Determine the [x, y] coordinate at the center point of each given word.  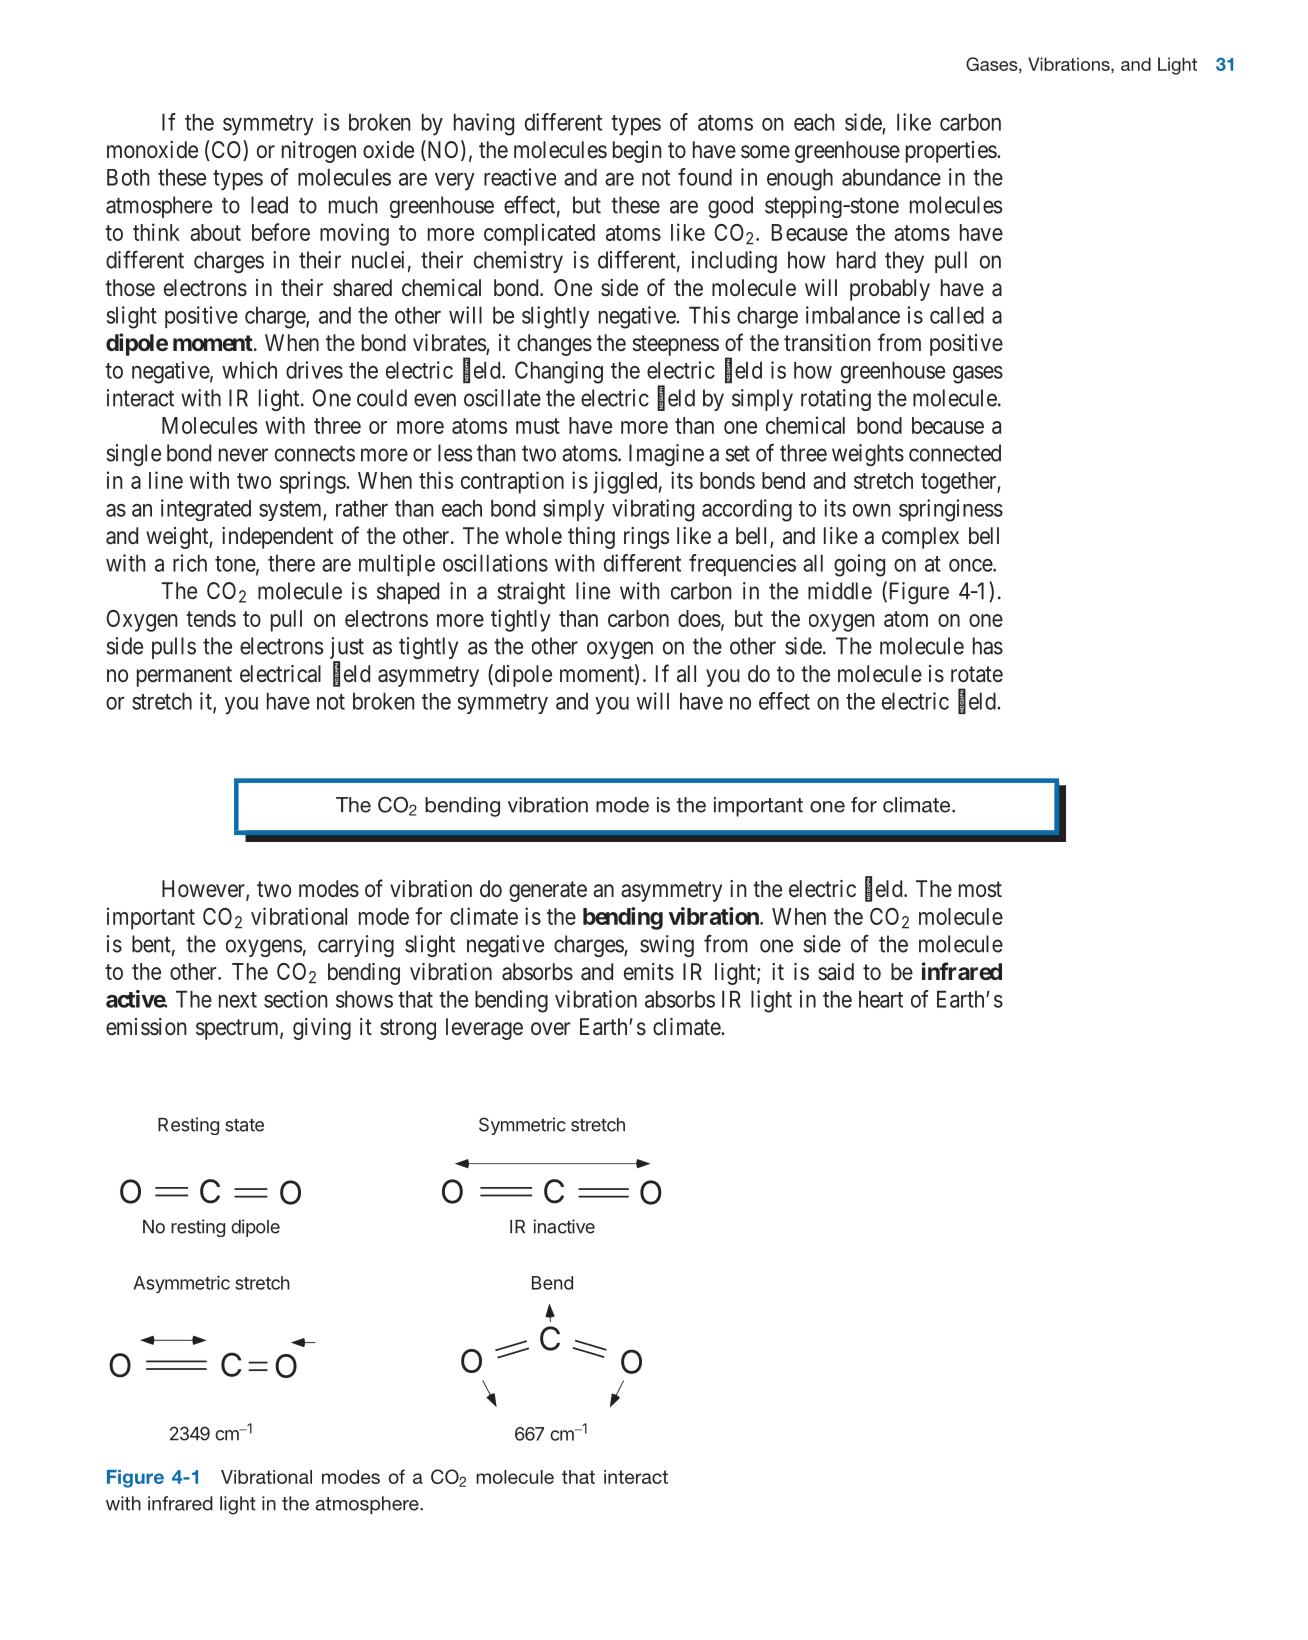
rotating [836, 400]
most [980, 889]
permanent [184, 676]
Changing [559, 372]
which [249, 370]
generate [548, 891]
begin [637, 152]
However [204, 890]
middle [840, 591]
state [244, 1125]
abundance [891, 177]
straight [531, 593]
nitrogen [319, 152]
